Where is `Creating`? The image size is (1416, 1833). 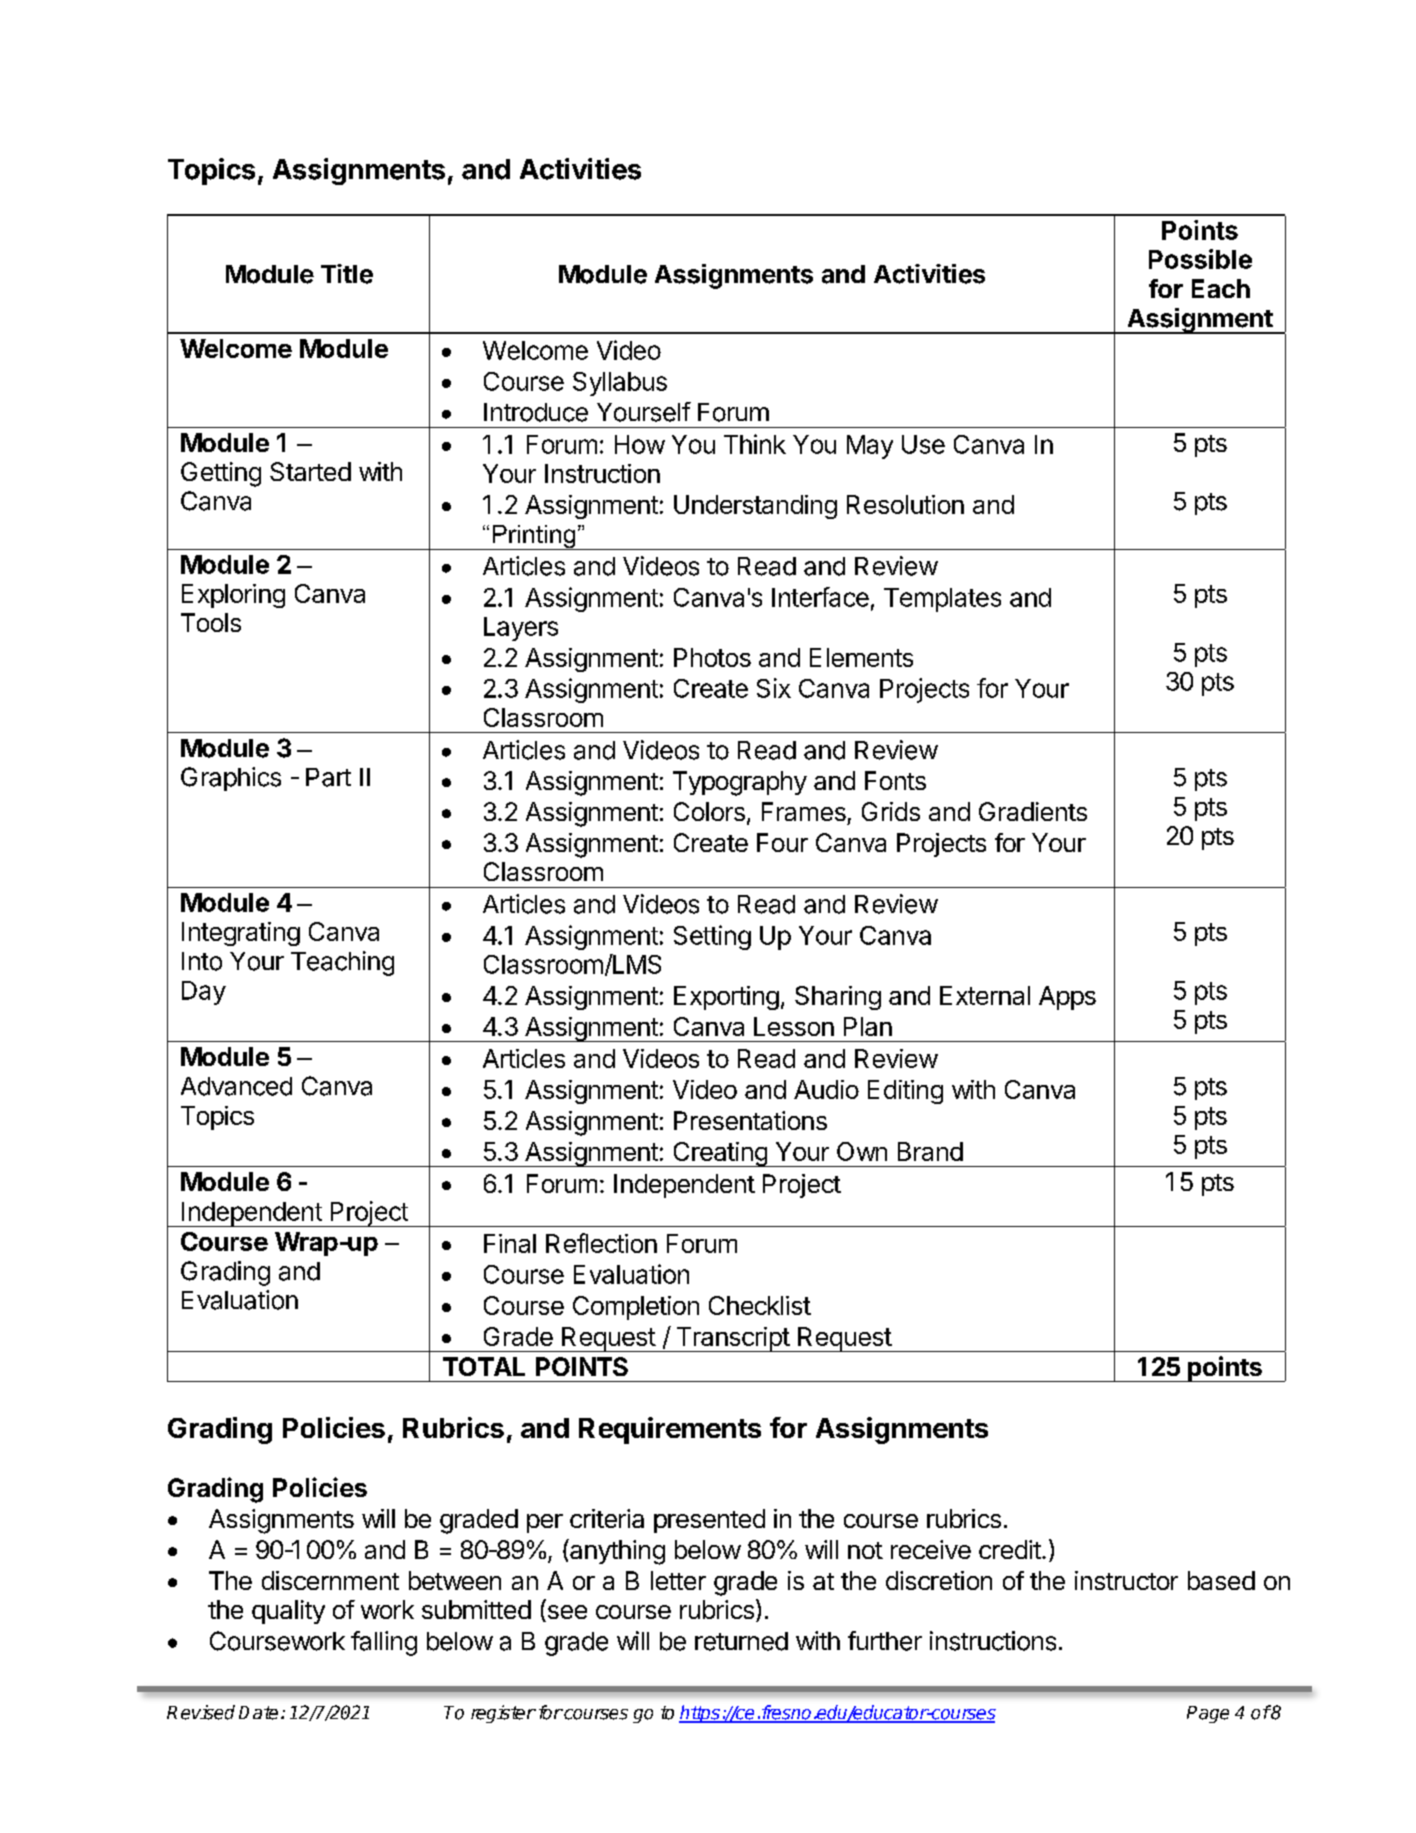 Creating is located at coordinates (720, 1154).
